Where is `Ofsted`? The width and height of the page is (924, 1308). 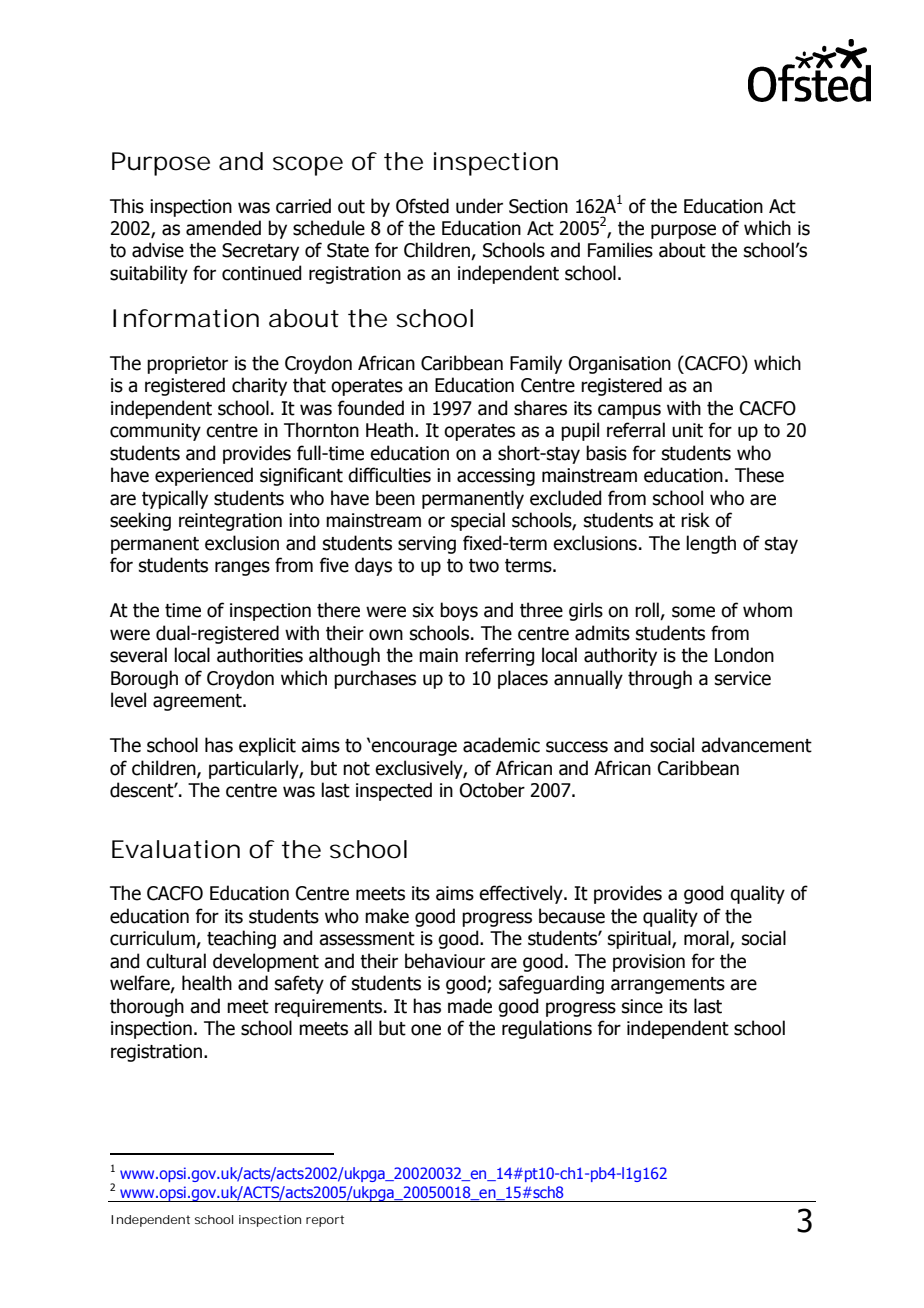
Ofsted is located at coordinates (422, 206).
